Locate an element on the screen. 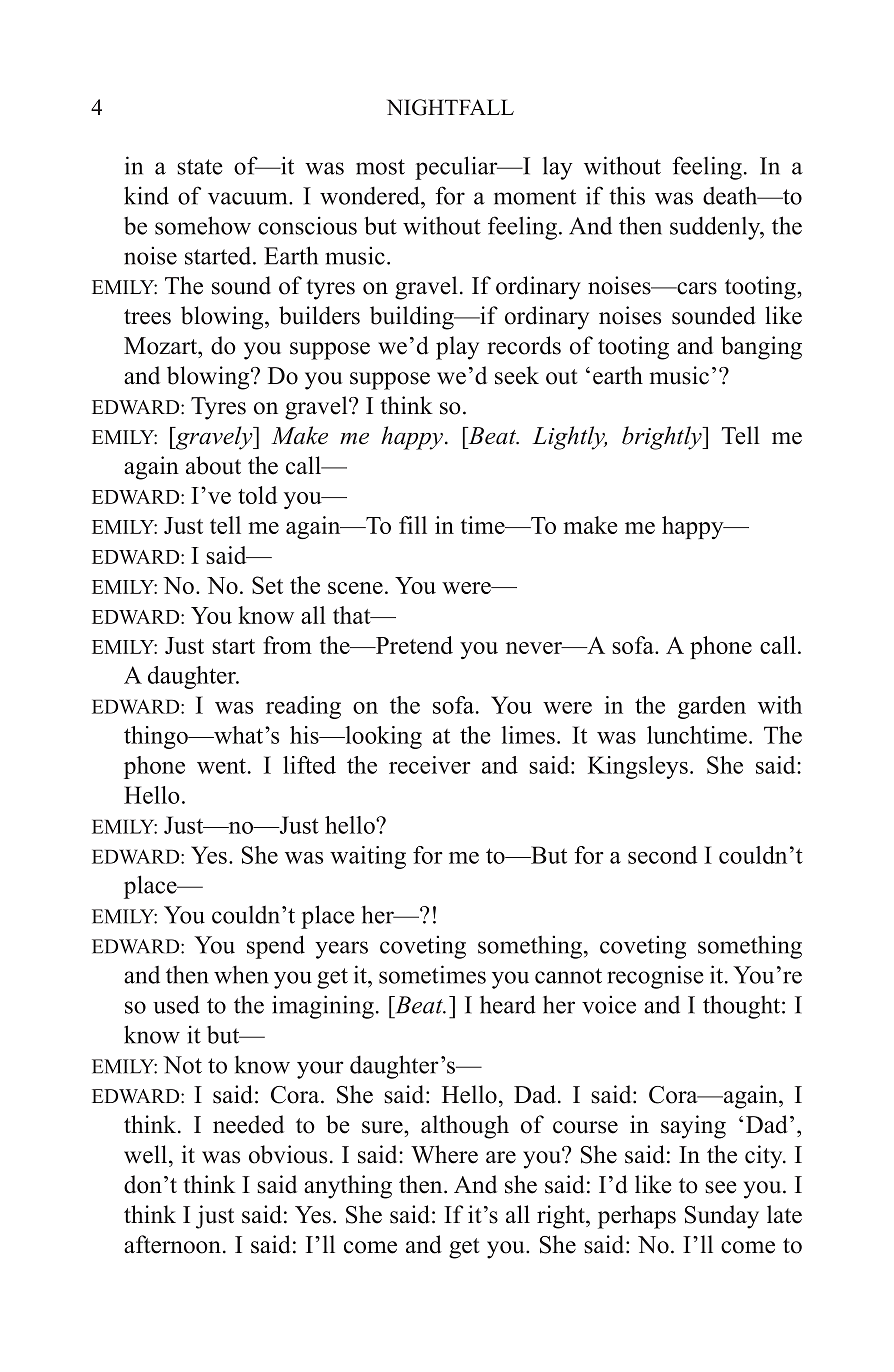 Image resolution: width=894 pixels, height=1372 pixels. second is located at coordinates (662, 855).
